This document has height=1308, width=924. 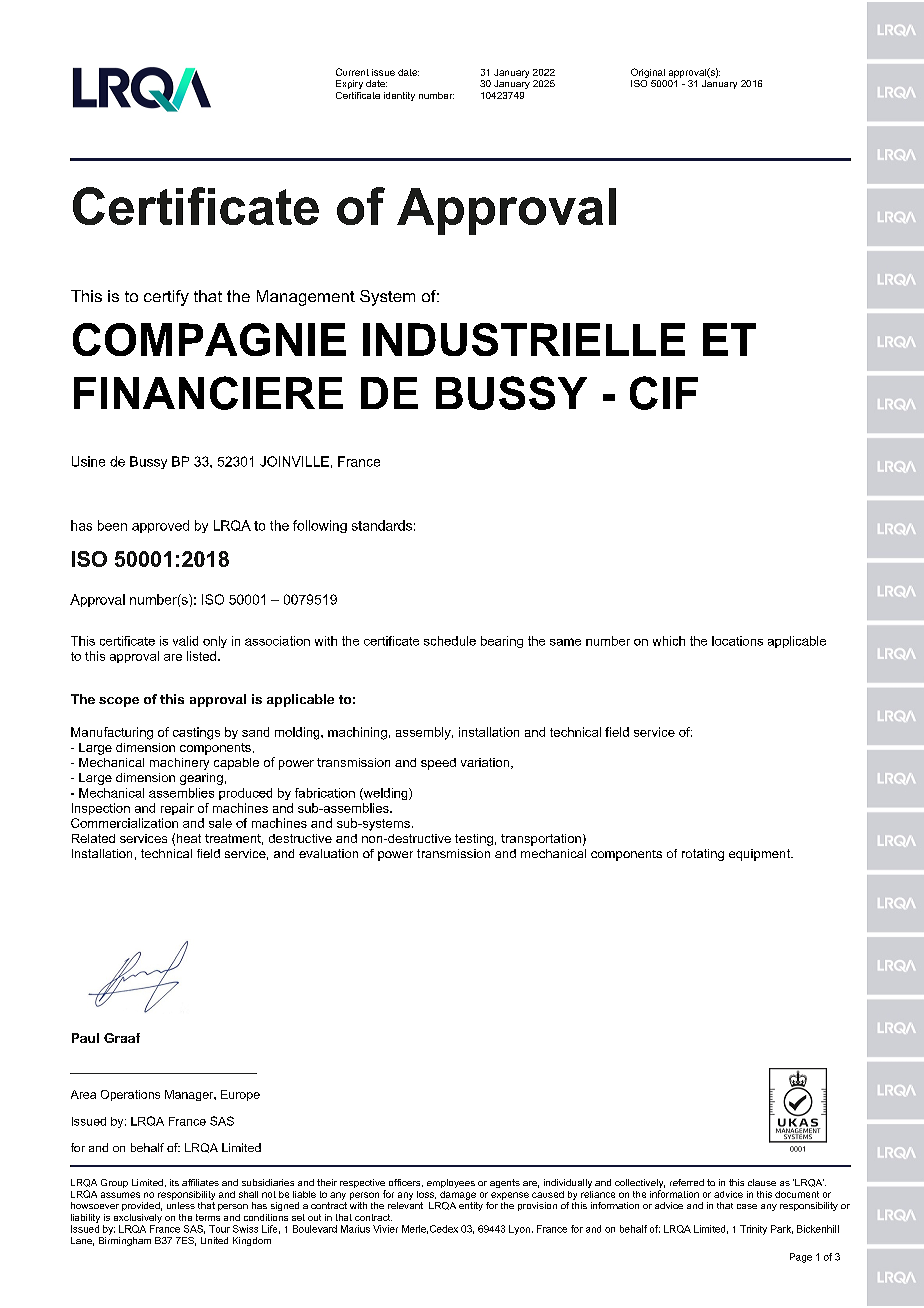 I want to click on schedule, so click(x=450, y=641).
